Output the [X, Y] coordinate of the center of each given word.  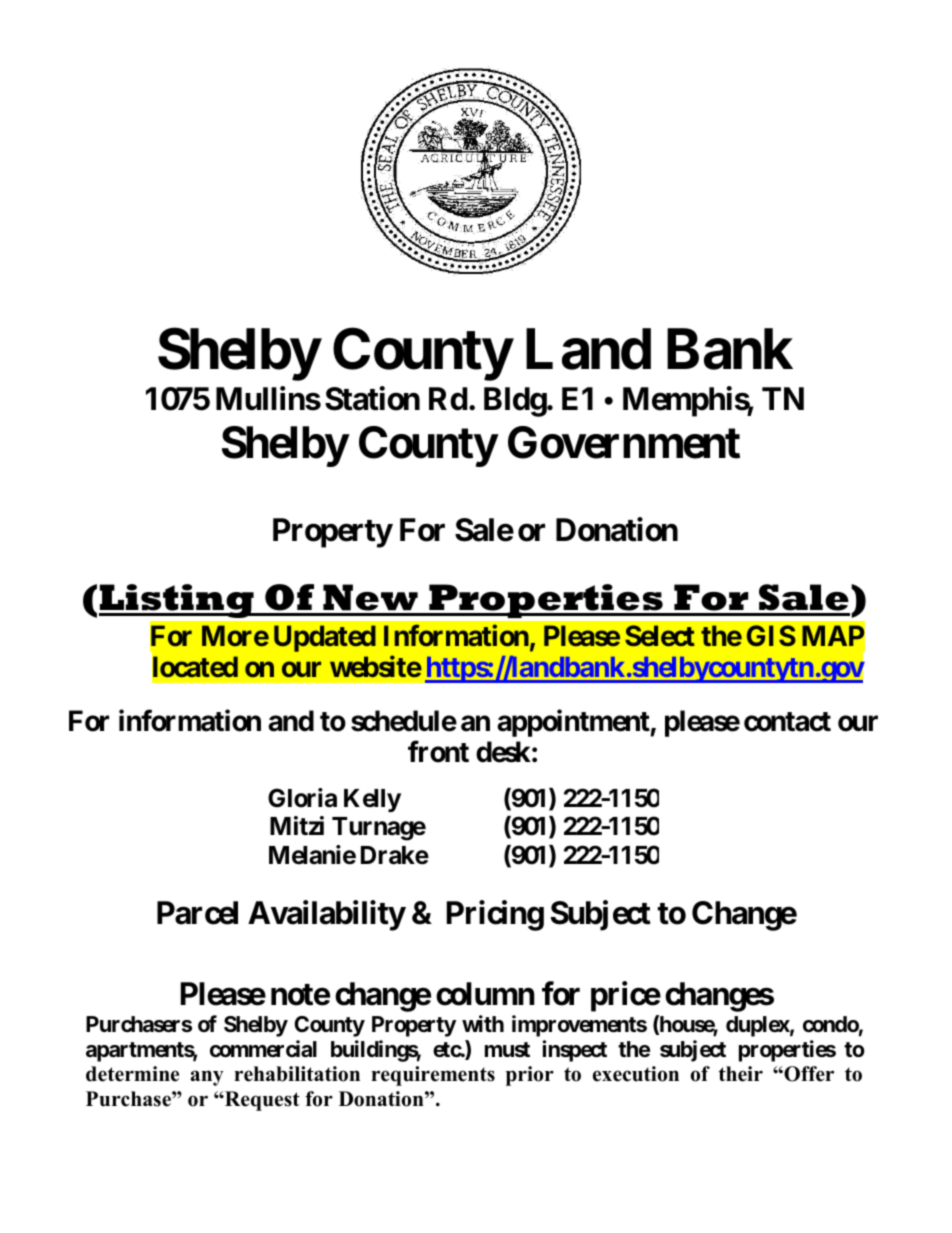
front [438, 751]
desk [503, 752]
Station [372, 399]
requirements [433, 1076]
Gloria [302, 798]
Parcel [197, 913]
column [485, 994]
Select [660, 635]
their [741, 1074]
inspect [574, 1051]
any [207, 1078]
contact [787, 722]
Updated [325, 638]
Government [624, 442]
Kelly [372, 800]
